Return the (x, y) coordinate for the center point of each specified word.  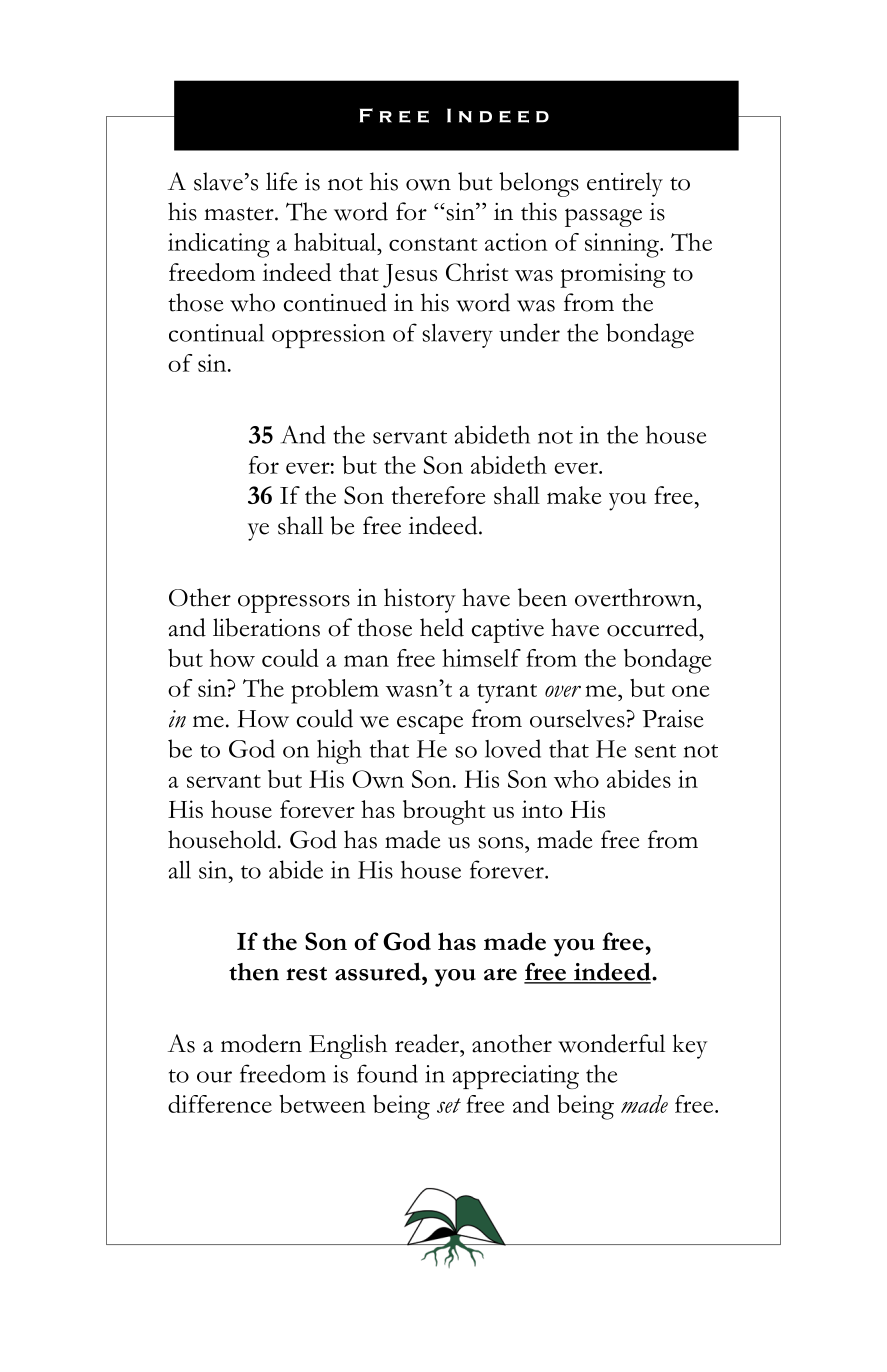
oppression (328, 336)
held (442, 627)
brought (444, 812)
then (254, 972)
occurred (653, 627)
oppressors (294, 603)
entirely (625, 184)
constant (433, 244)
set (449, 1105)
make (574, 495)
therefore (438, 495)
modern (261, 1043)
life (281, 181)
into (542, 809)
